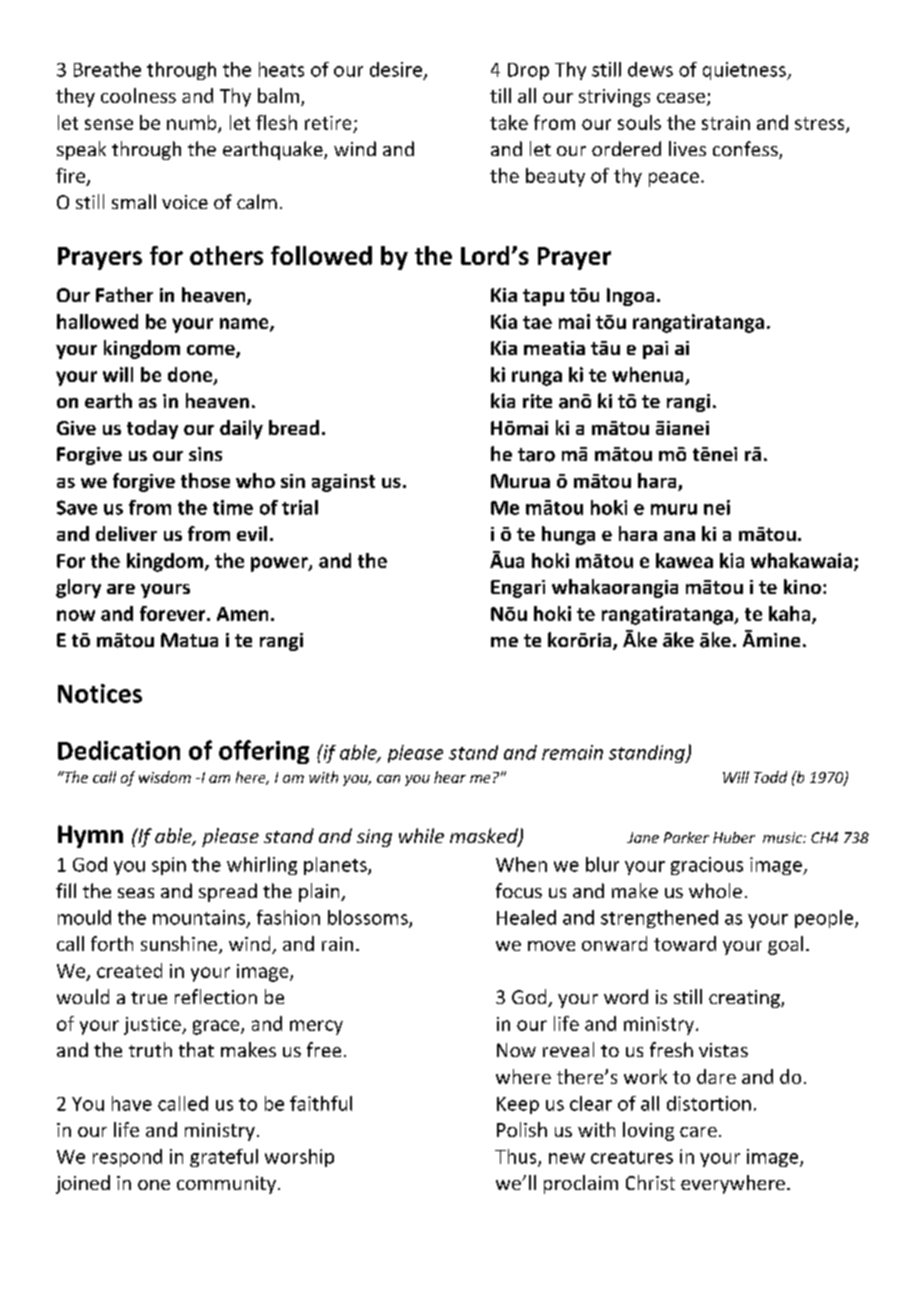  I want to click on wisdom, so click(165, 777).
